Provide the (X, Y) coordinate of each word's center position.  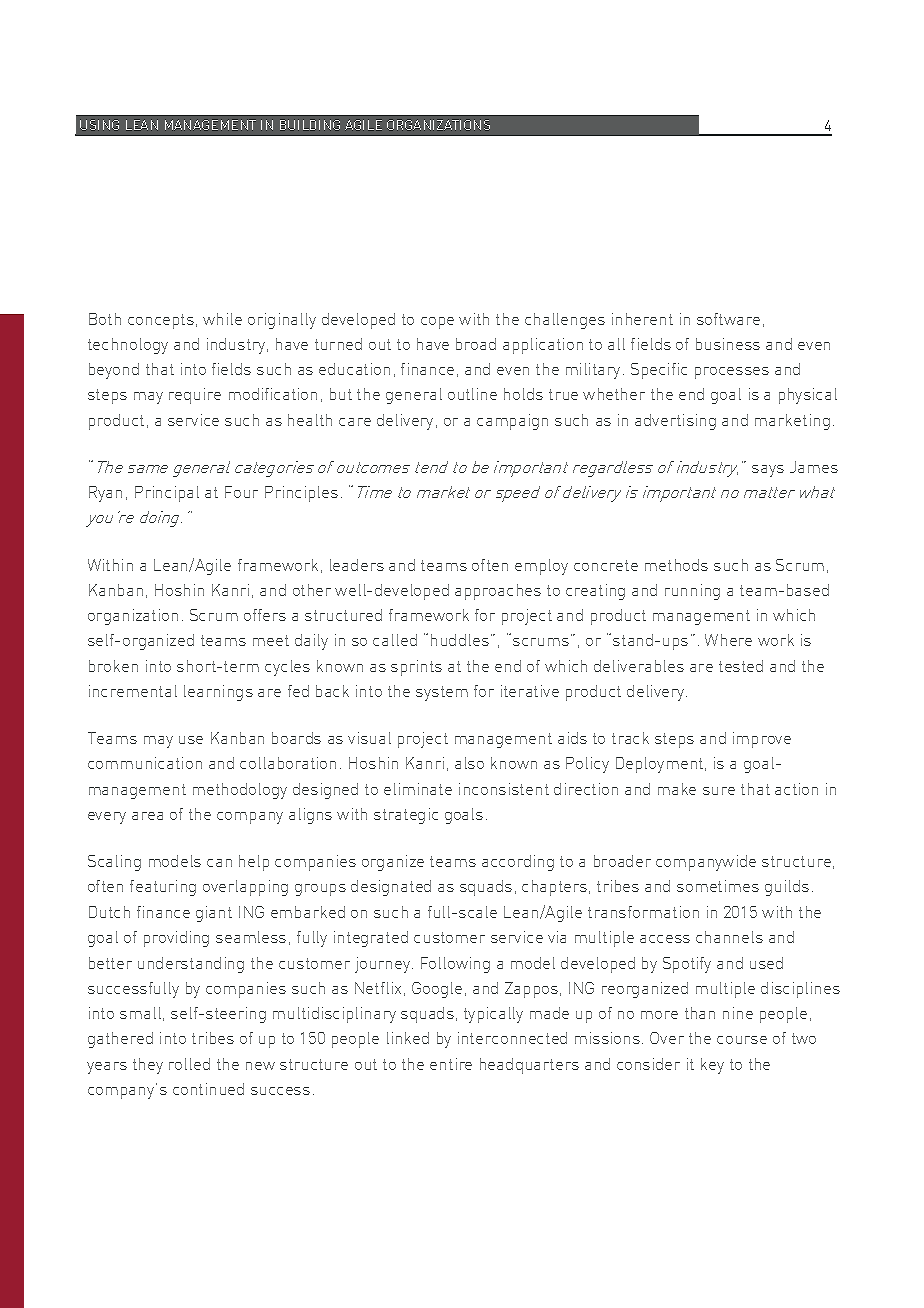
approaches (498, 592)
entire (451, 1064)
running (692, 592)
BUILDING (310, 125)
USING (99, 125)
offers (265, 615)
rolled (189, 1064)
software (728, 319)
